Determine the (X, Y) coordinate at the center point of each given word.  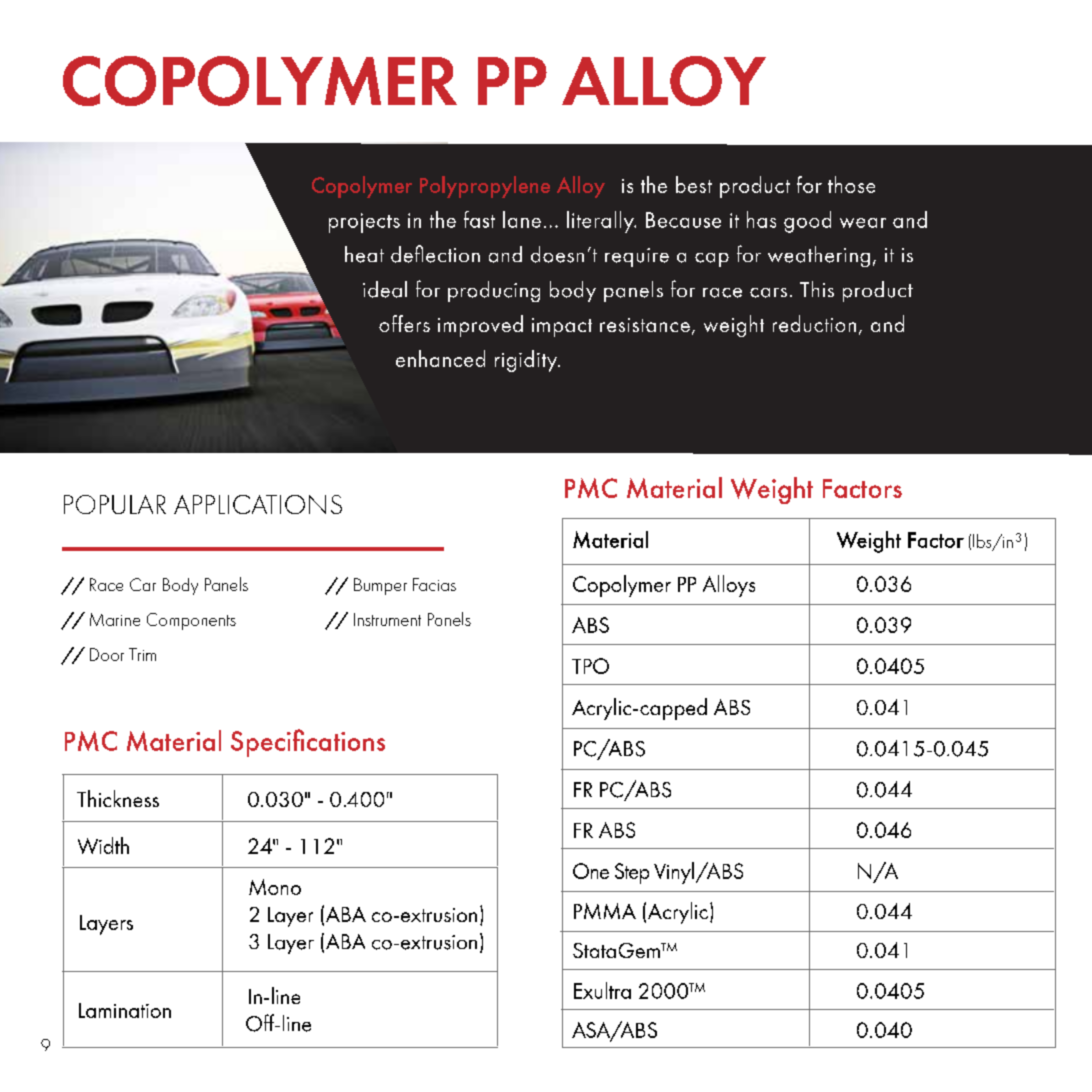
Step (632, 873)
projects (364, 223)
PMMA (605, 911)
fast (479, 219)
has (761, 219)
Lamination (125, 1010)
